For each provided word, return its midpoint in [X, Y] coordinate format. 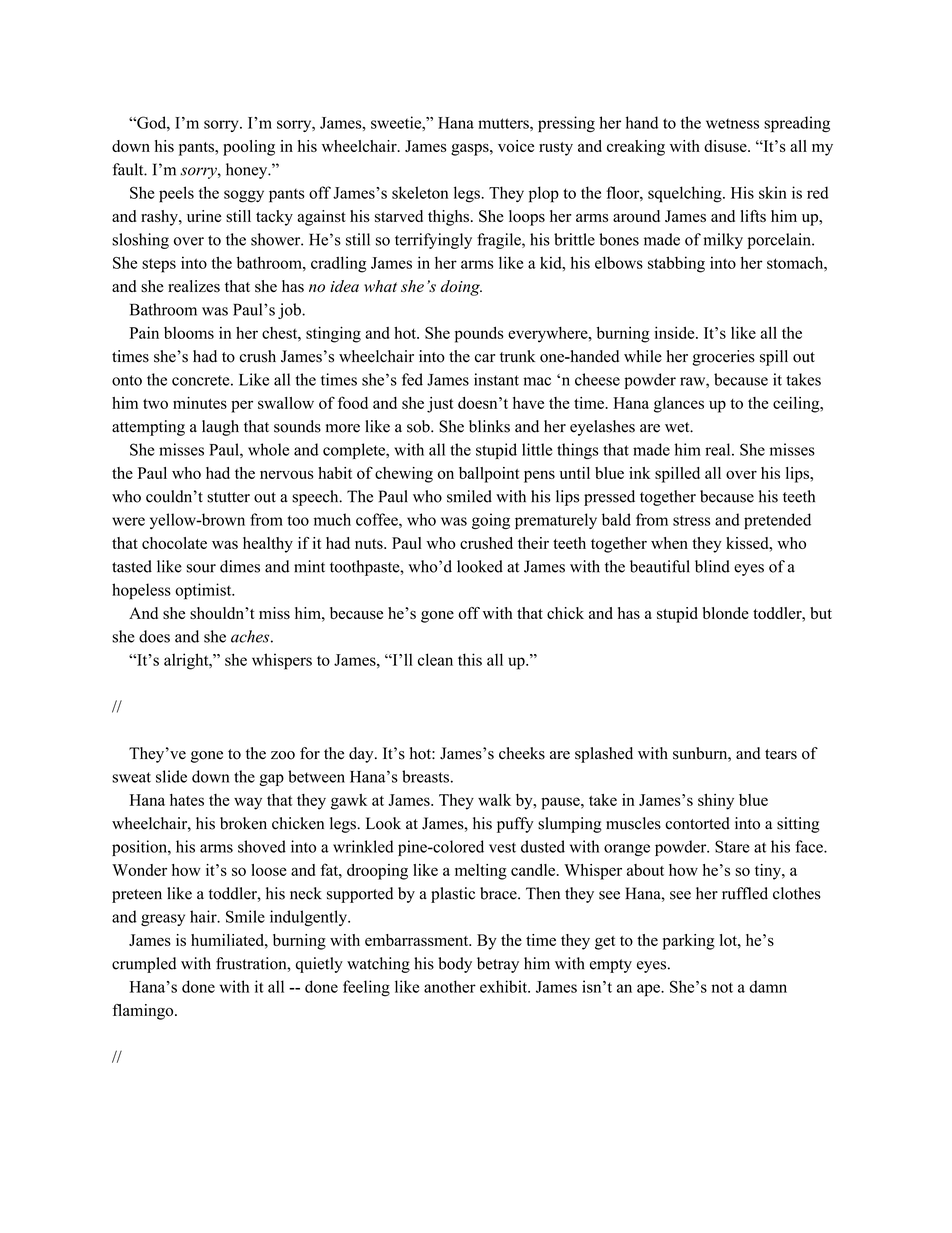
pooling [249, 148]
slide [171, 776]
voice [516, 146]
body [455, 965]
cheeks [522, 753]
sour [201, 568]
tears [781, 754]
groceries [724, 358]
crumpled [144, 965]
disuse [726, 146]
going [491, 521]
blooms [189, 333]
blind [712, 566]
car [485, 358]
